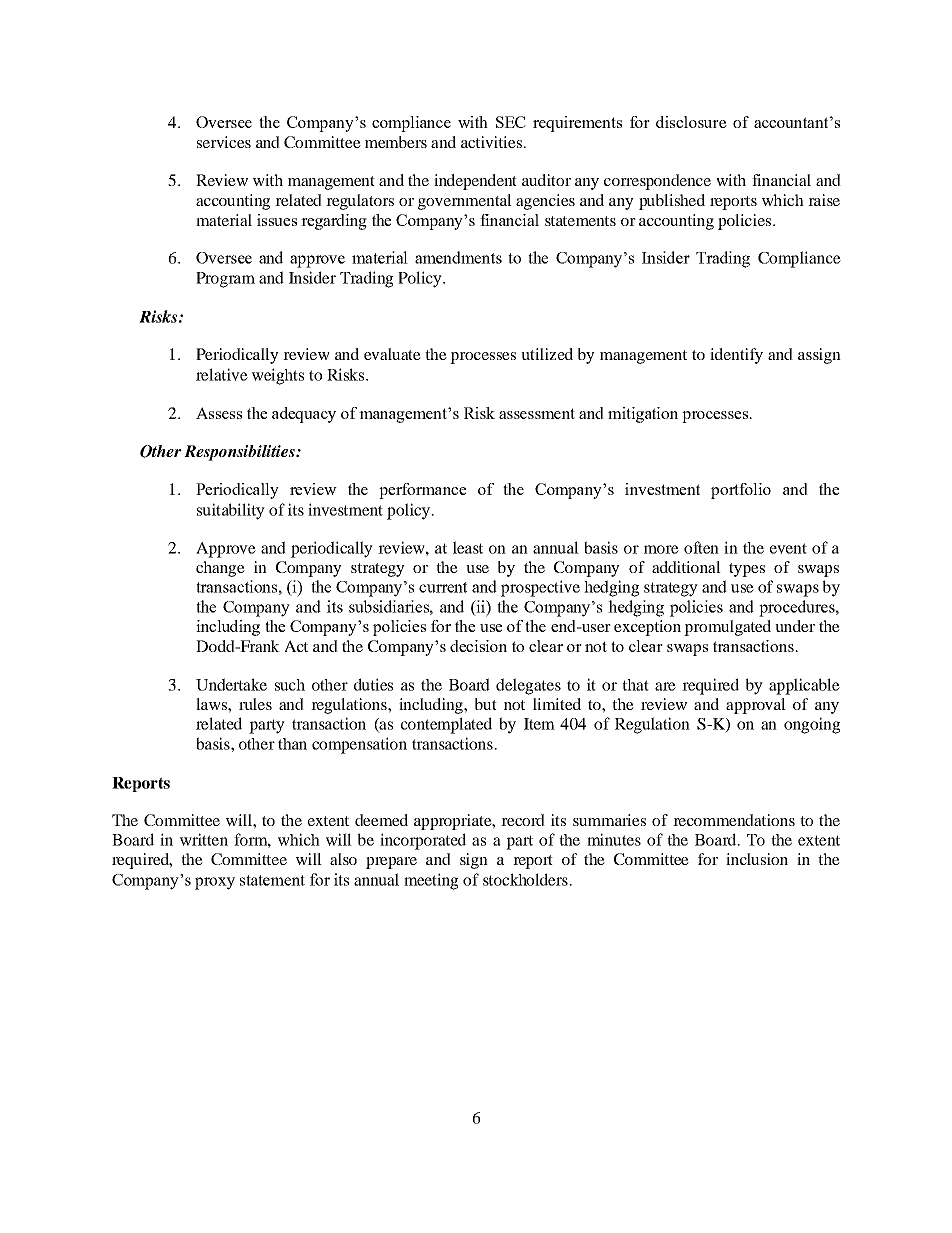 This image has width=952, height=1233. What do you see at coordinates (343, 859) in the image?
I see `also` at bounding box center [343, 859].
